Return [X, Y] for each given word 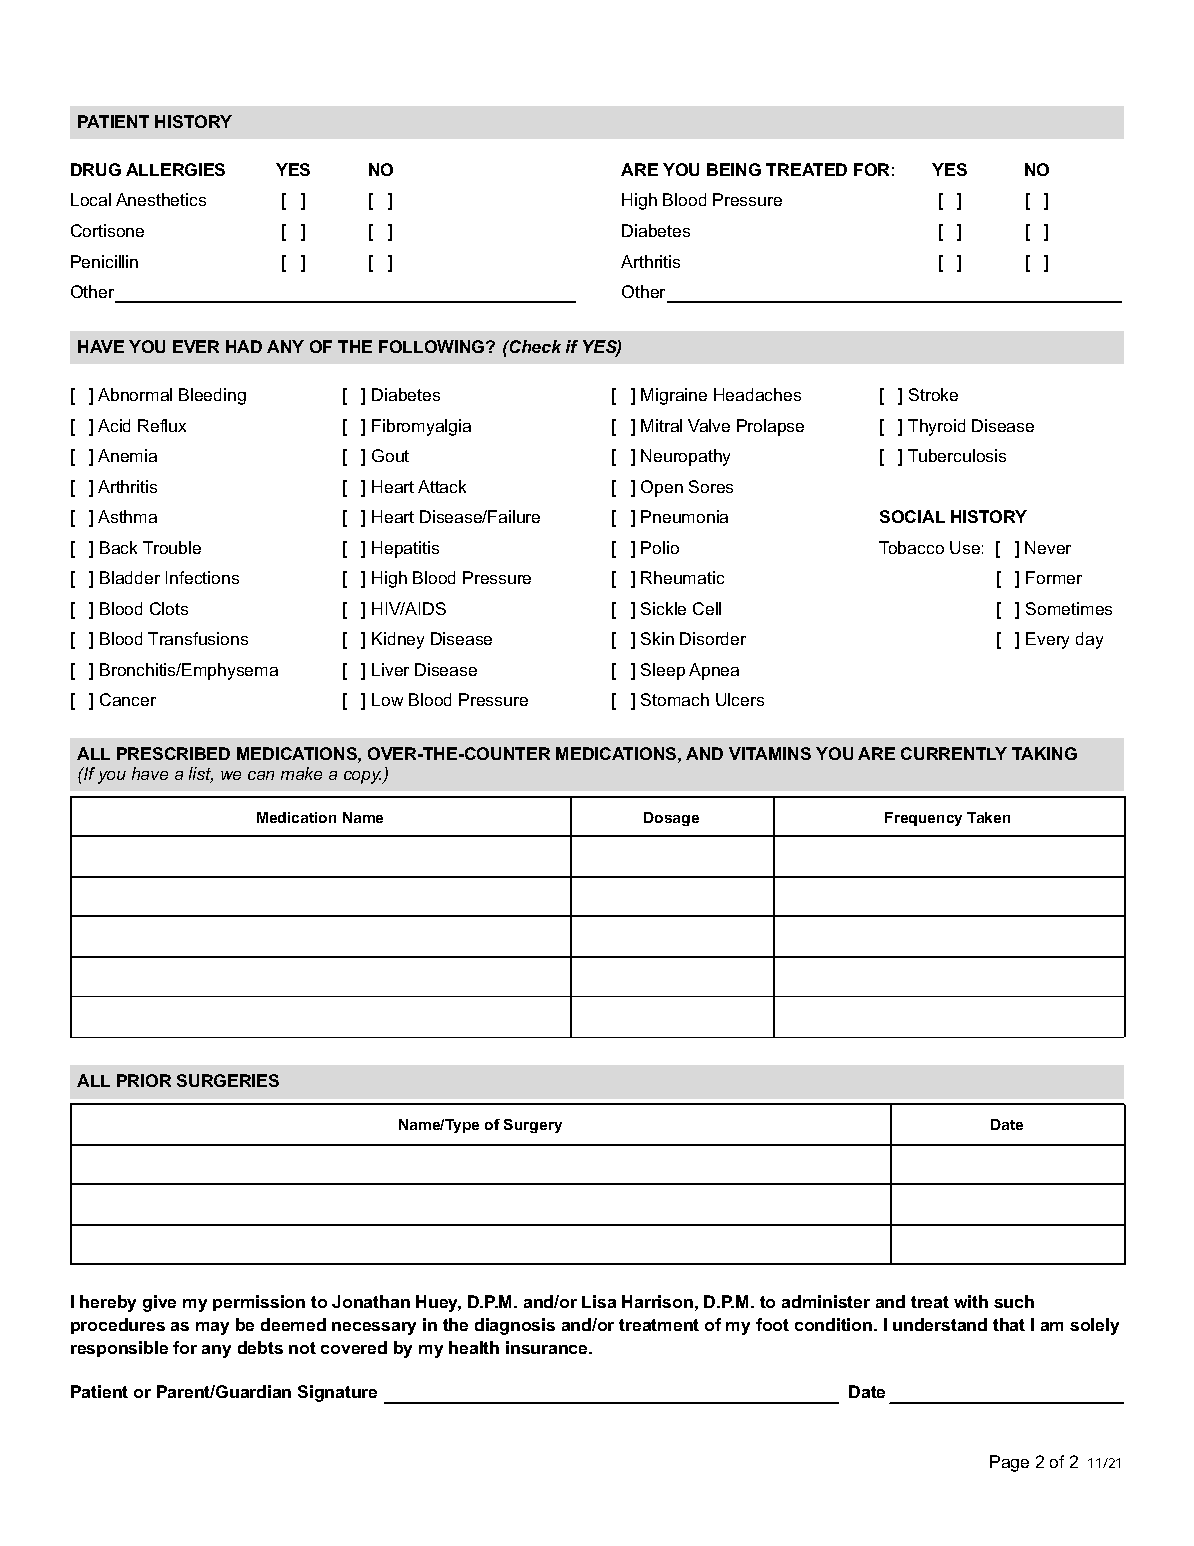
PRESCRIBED [173, 753]
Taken [988, 817]
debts [260, 1347]
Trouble [172, 547]
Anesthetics [161, 199]
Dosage [671, 819]
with [971, 1301]
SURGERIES [228, 1080]
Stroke [933, 394]
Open [662, 488]
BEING [734, 169]
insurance [548, 1347]
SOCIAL [912, 516]
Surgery [533, 1126]
